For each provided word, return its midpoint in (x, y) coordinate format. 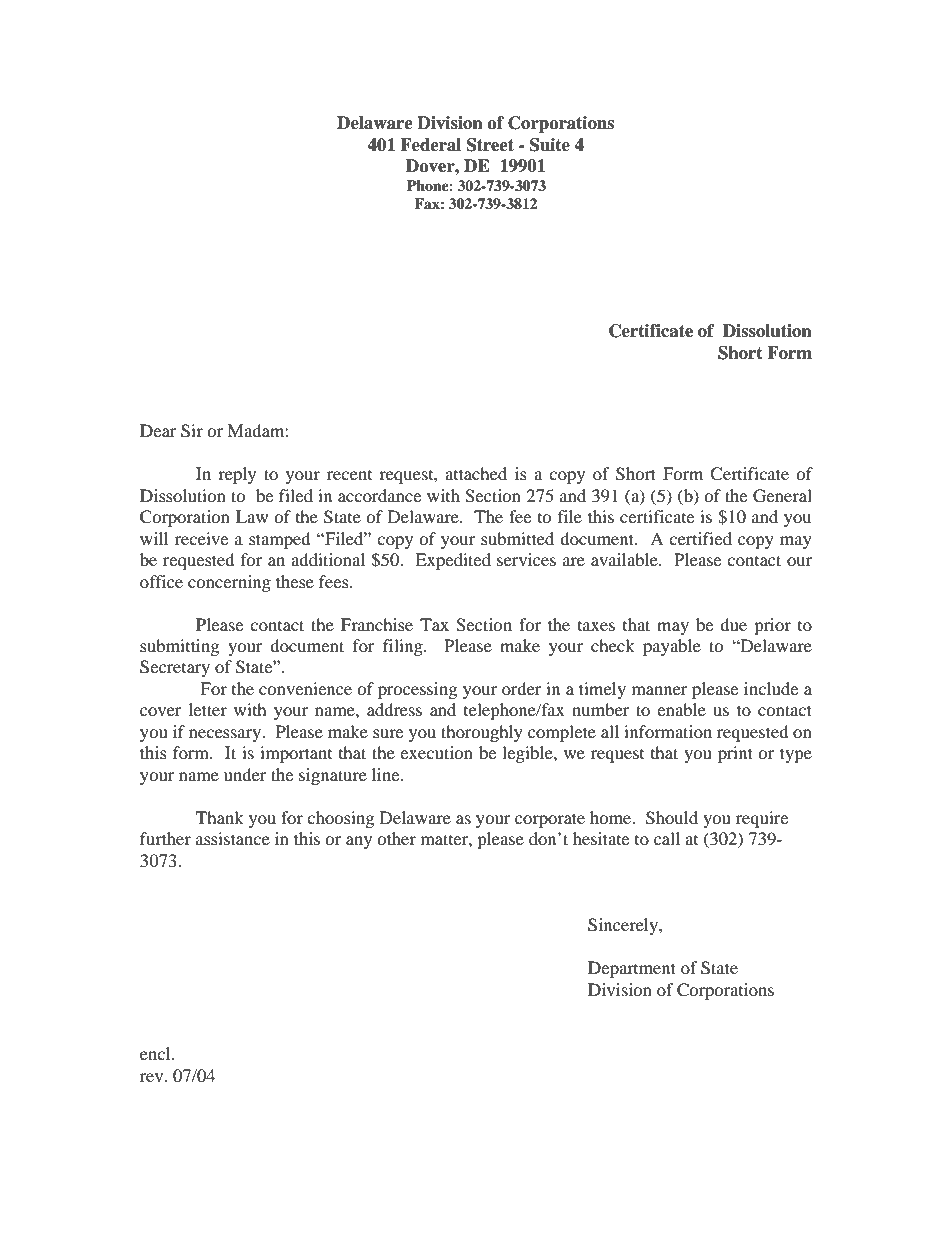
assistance (233, 838)
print (735, 754)
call (667, 838)
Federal (430, 145)
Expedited (453, 561)
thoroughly (482, 733)
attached (476, 473)
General (782, 496)
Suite (550, 145)
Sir (192, 431)
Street (490, 145)
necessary (226, 735)
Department (632, 969)
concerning (229, 583)
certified (700, 538)
